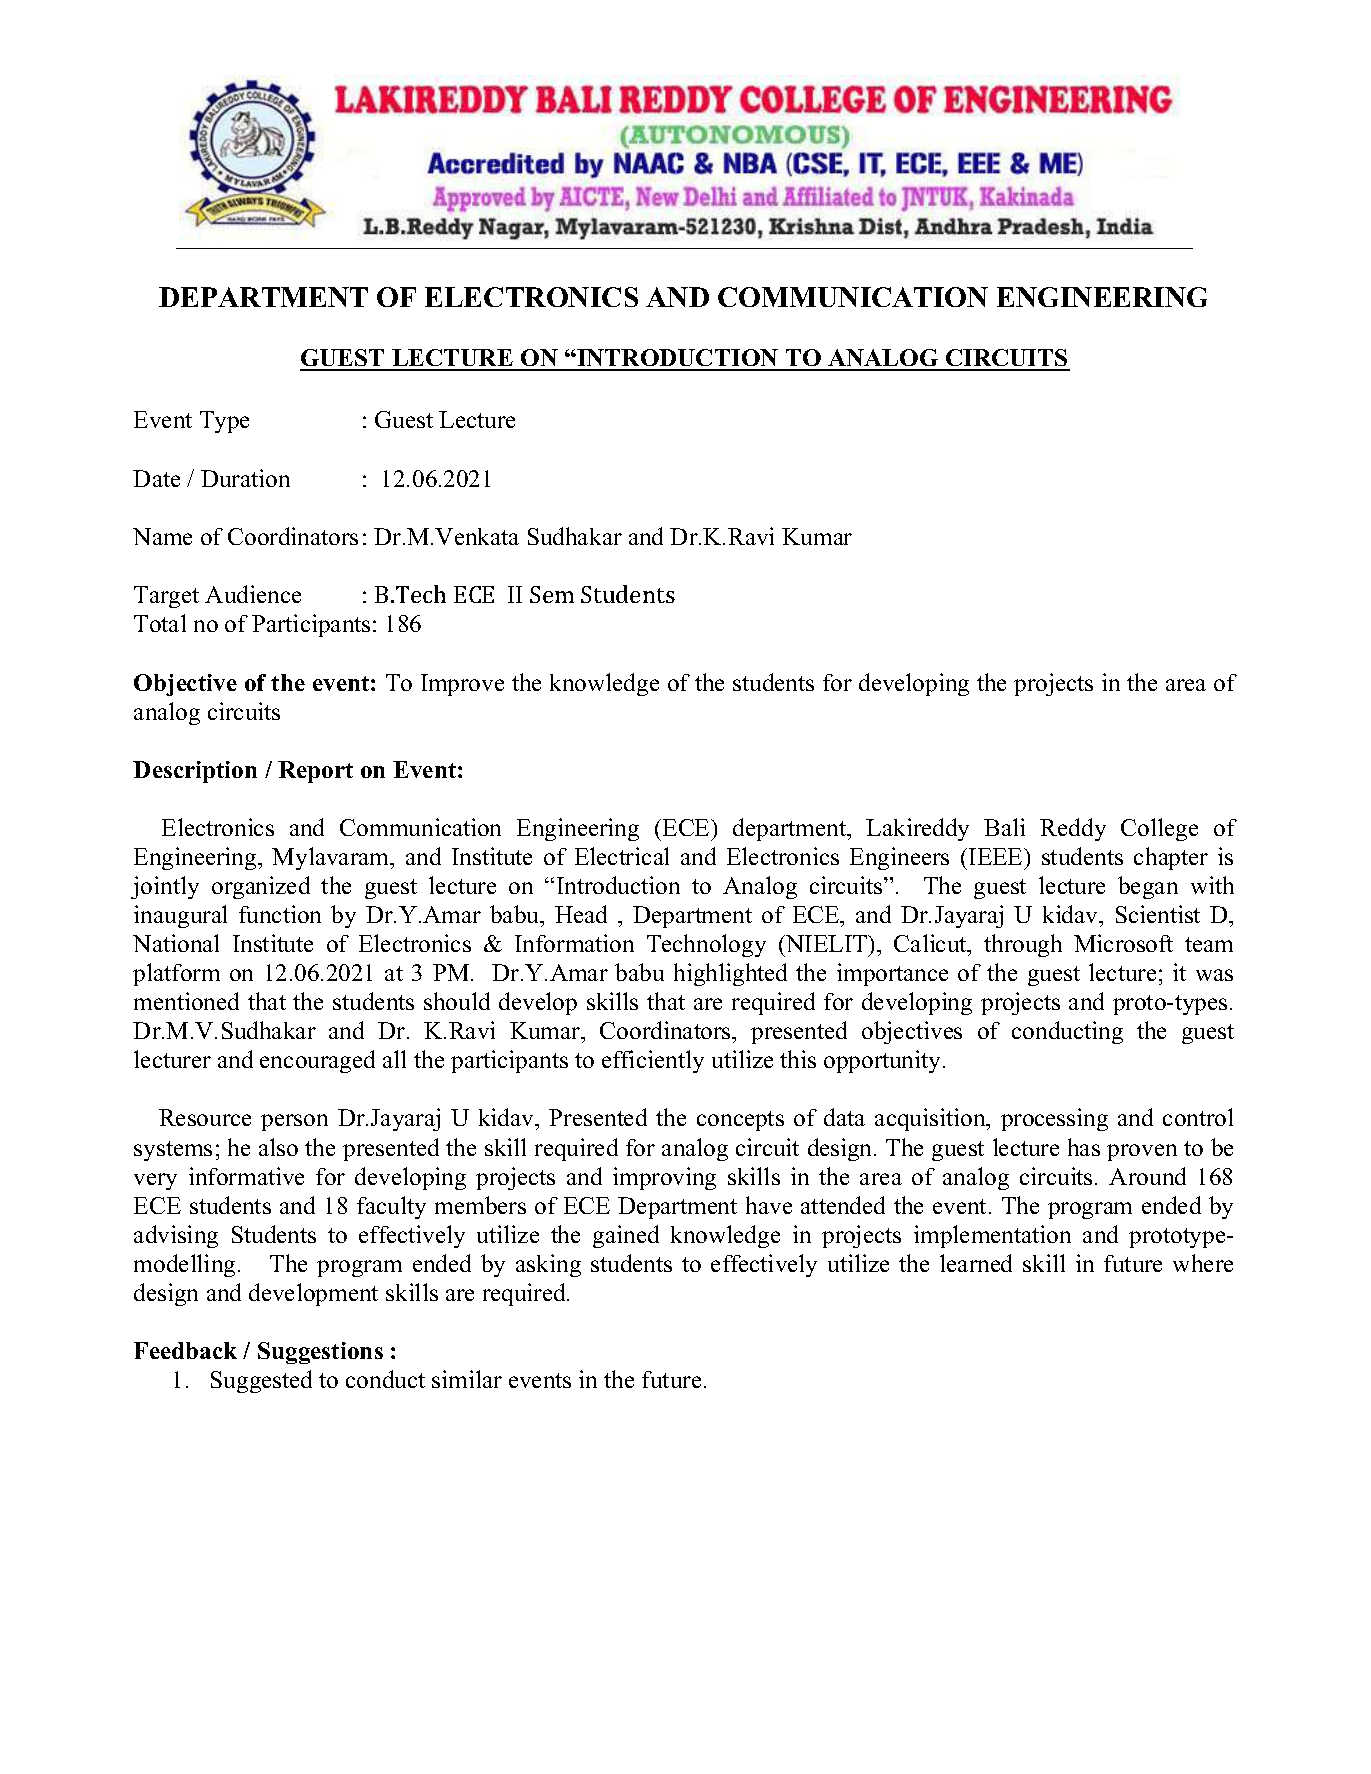 The image size is (1371, 1774). I want to click on Electrical, so click(622, 856).
